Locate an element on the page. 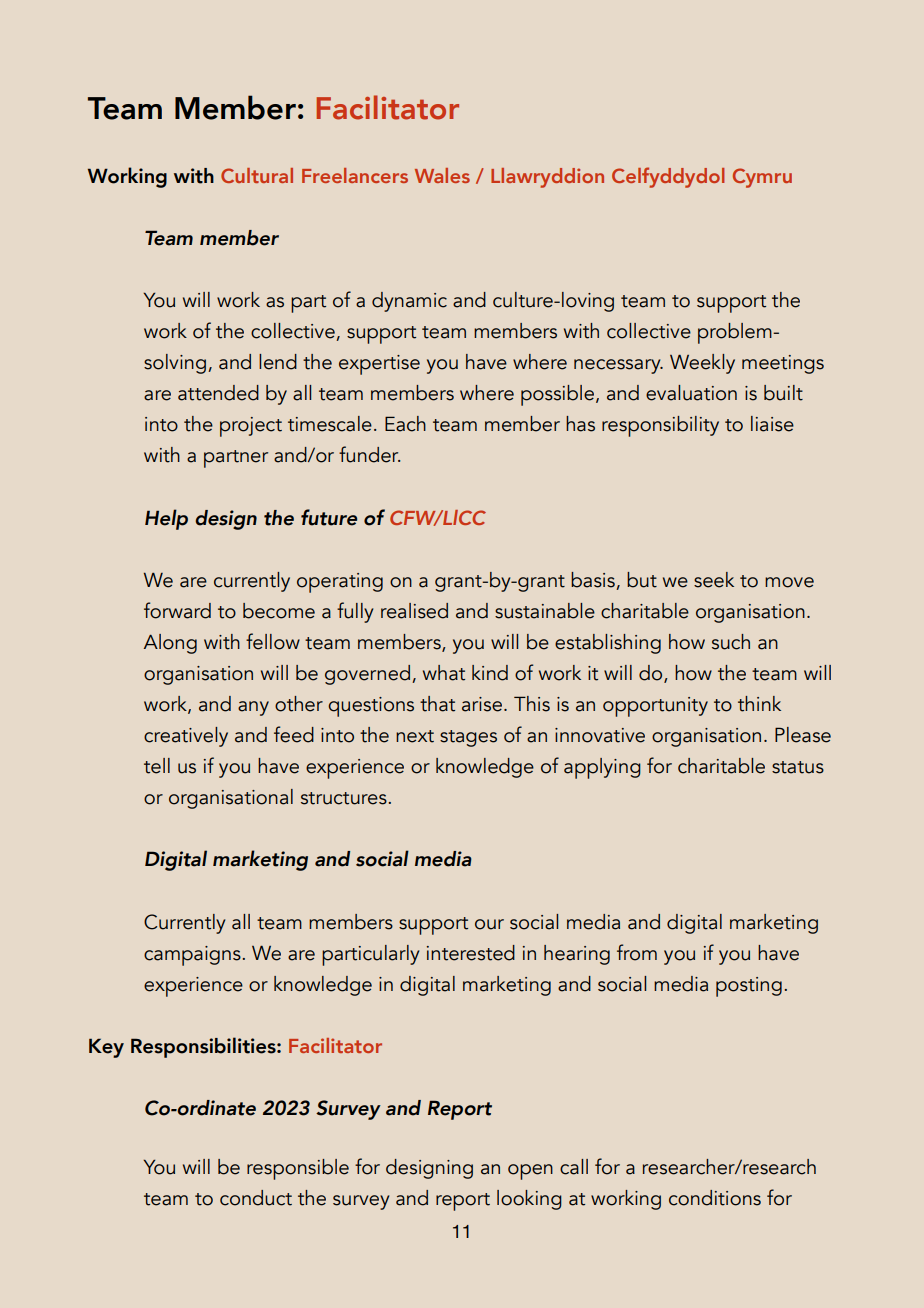 The image size is (924, 1308). think is located at coordinates (759, 704).
